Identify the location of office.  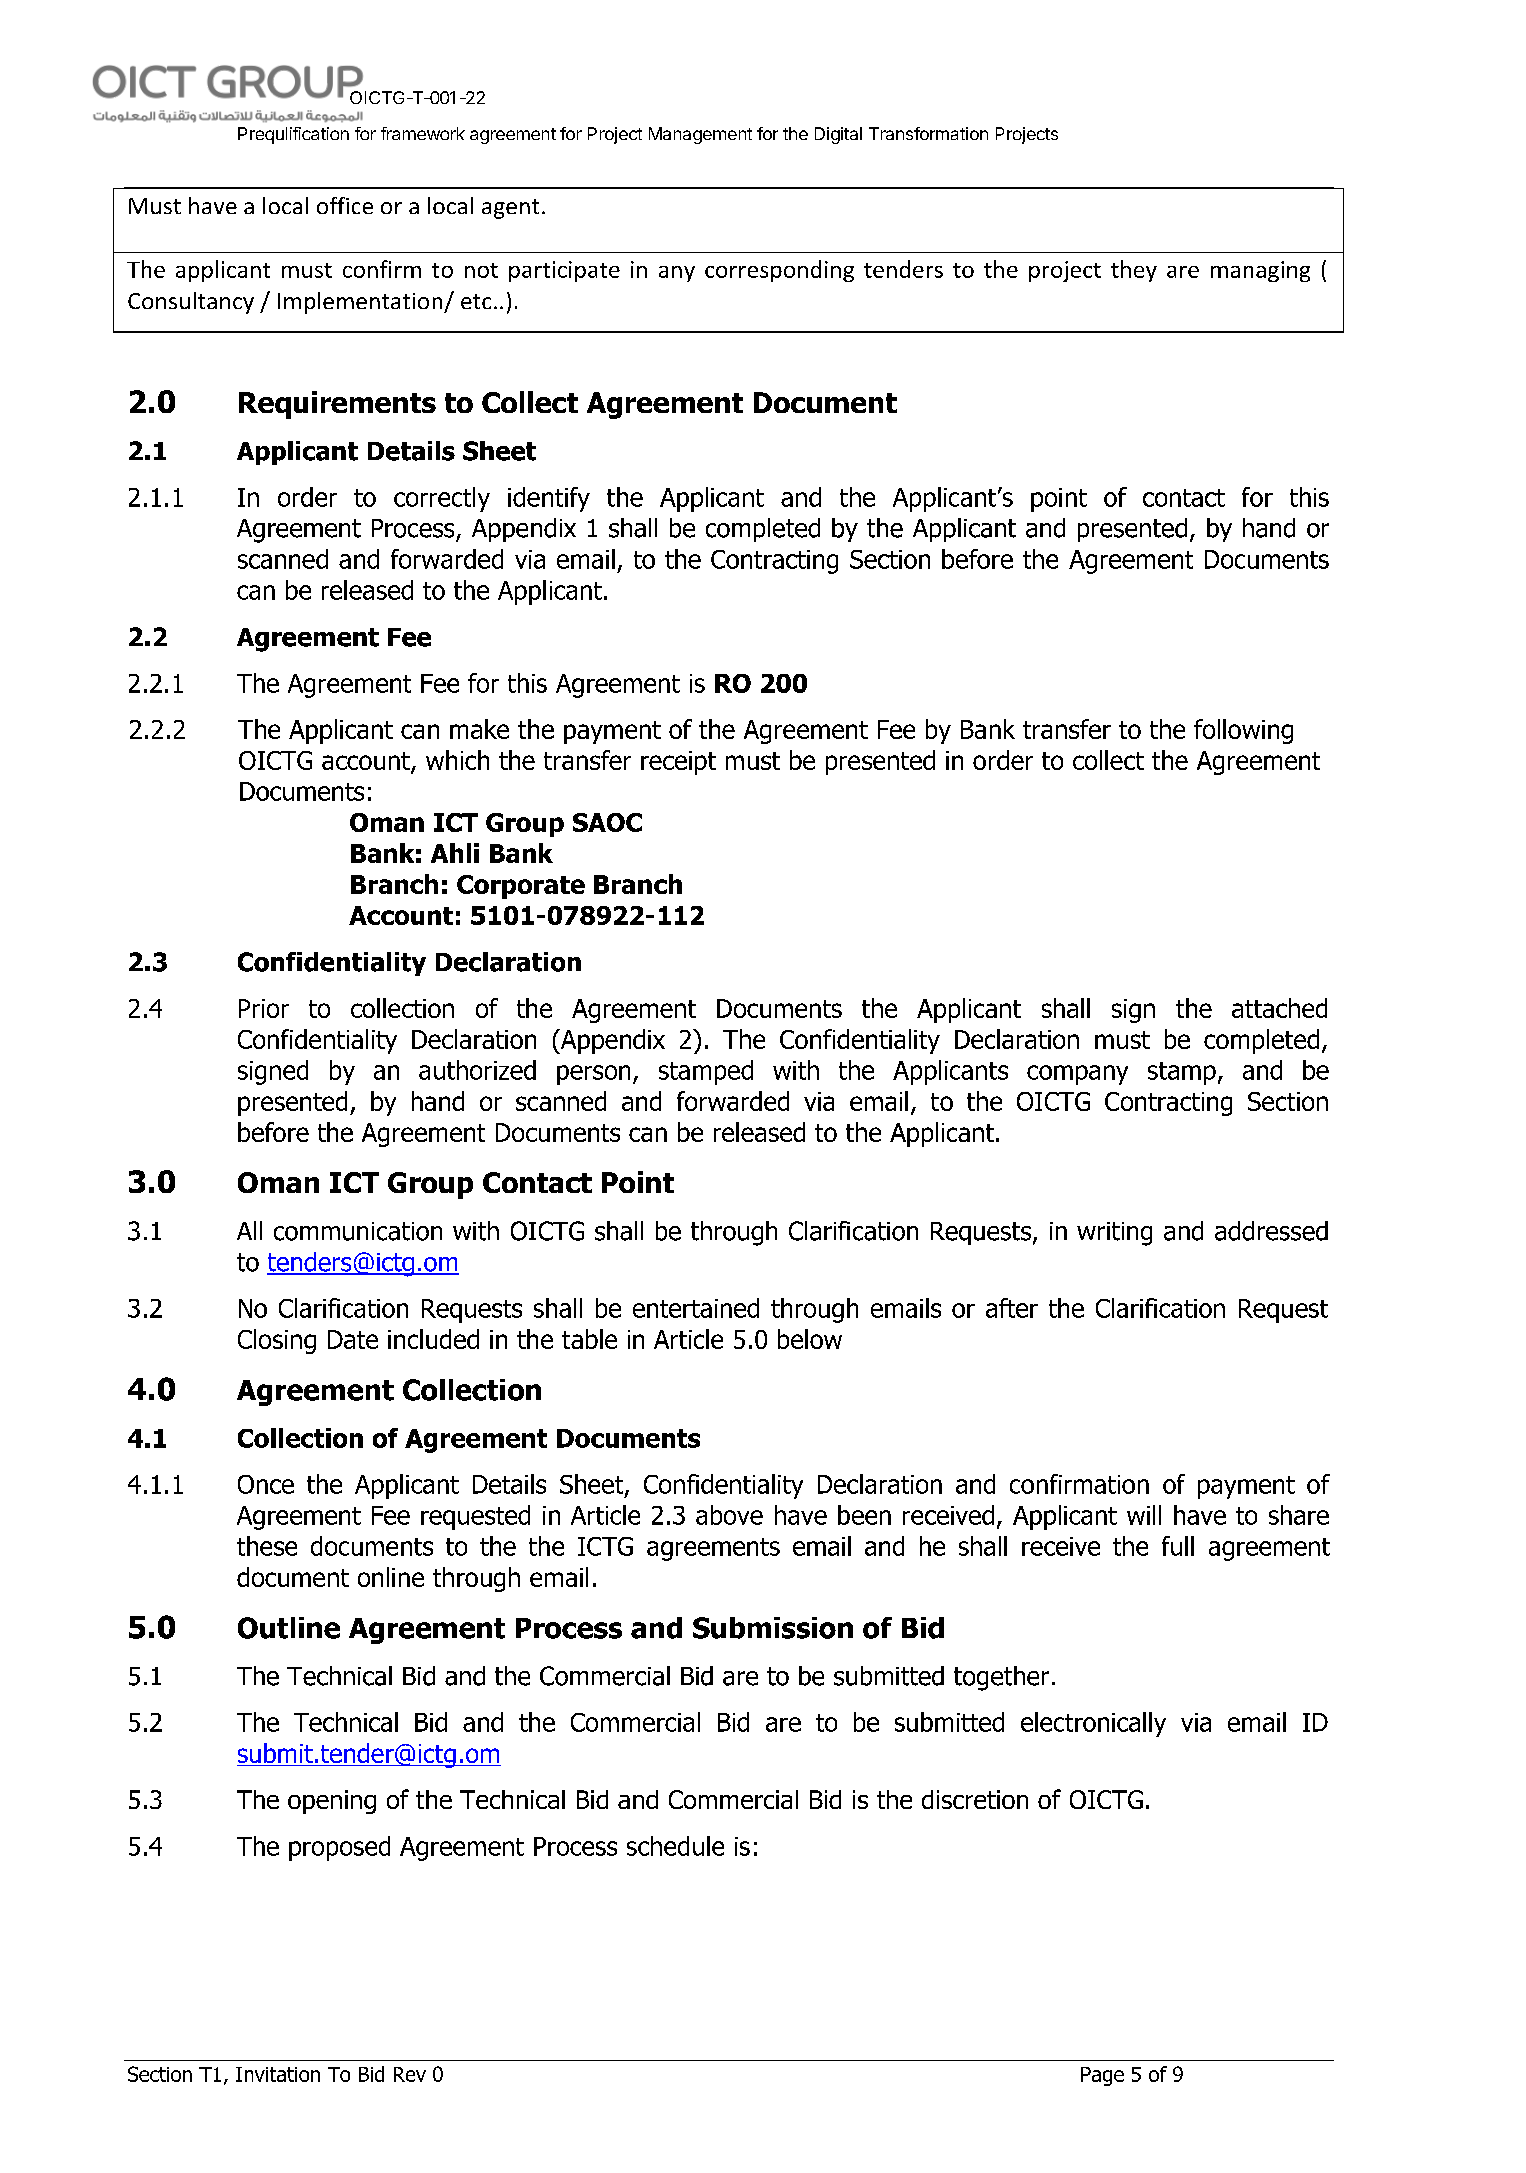
(345, 205).
